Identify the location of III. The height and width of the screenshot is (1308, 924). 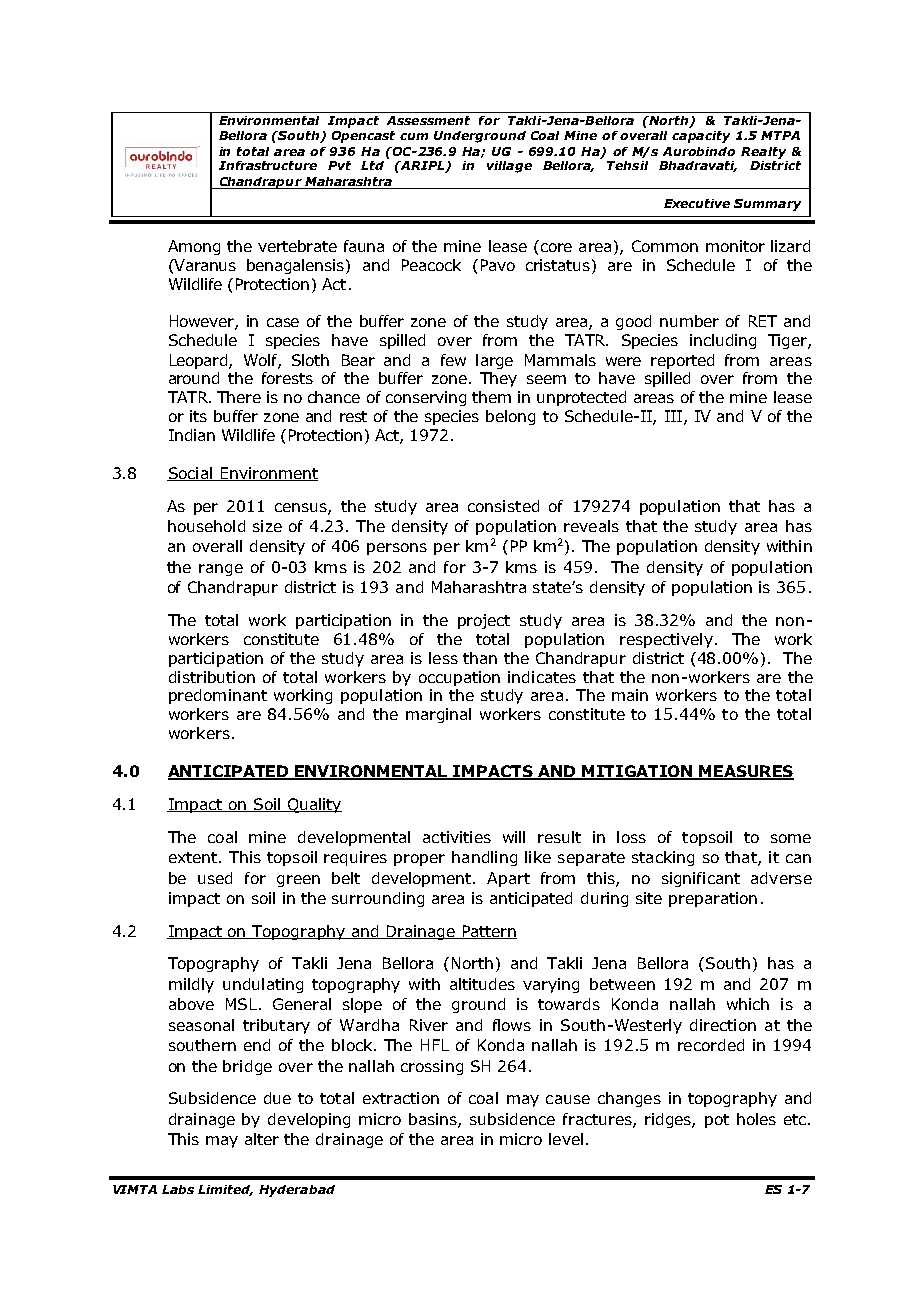
(673, 416).
